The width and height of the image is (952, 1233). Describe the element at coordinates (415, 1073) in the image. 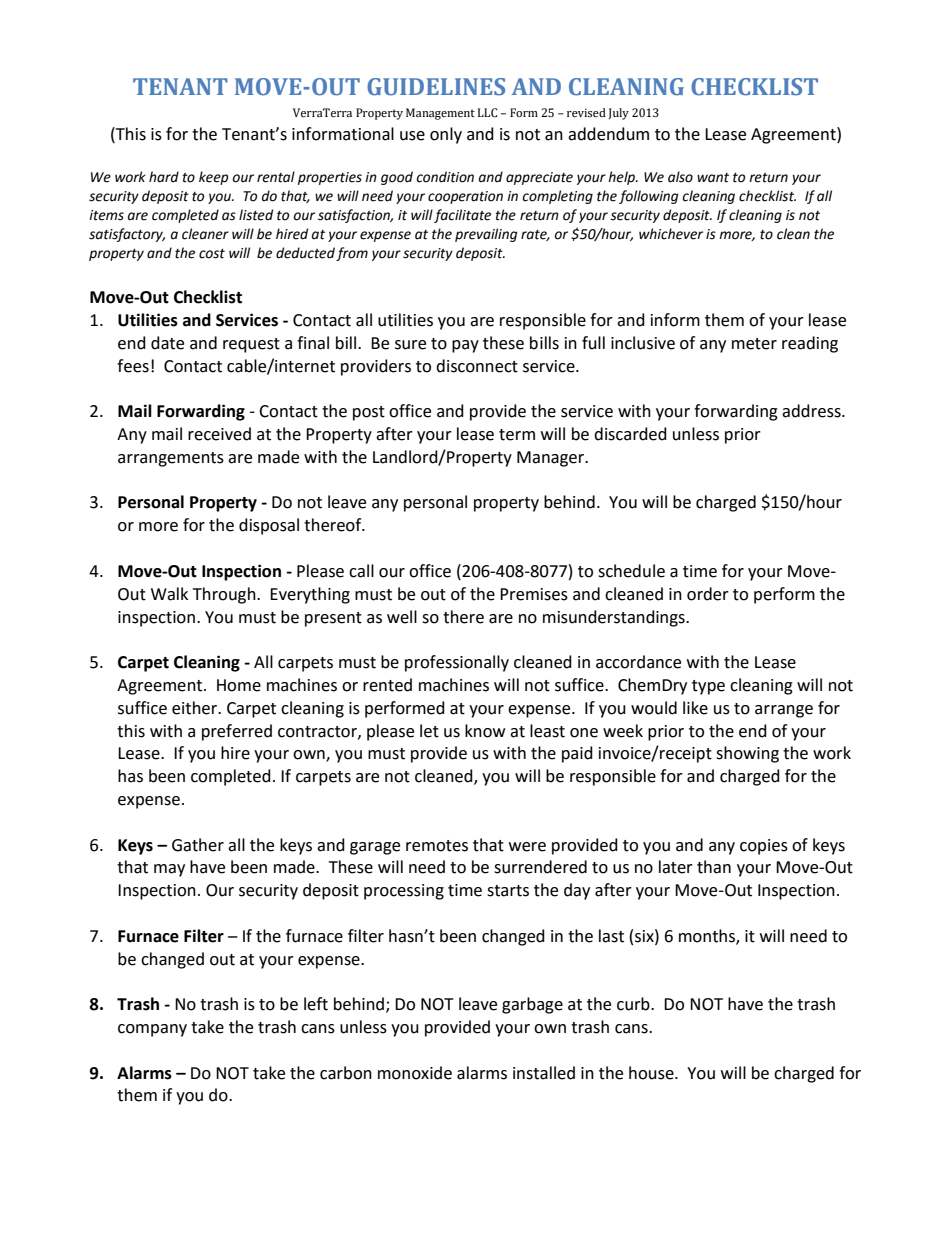

I see `monoxide` at that location.
